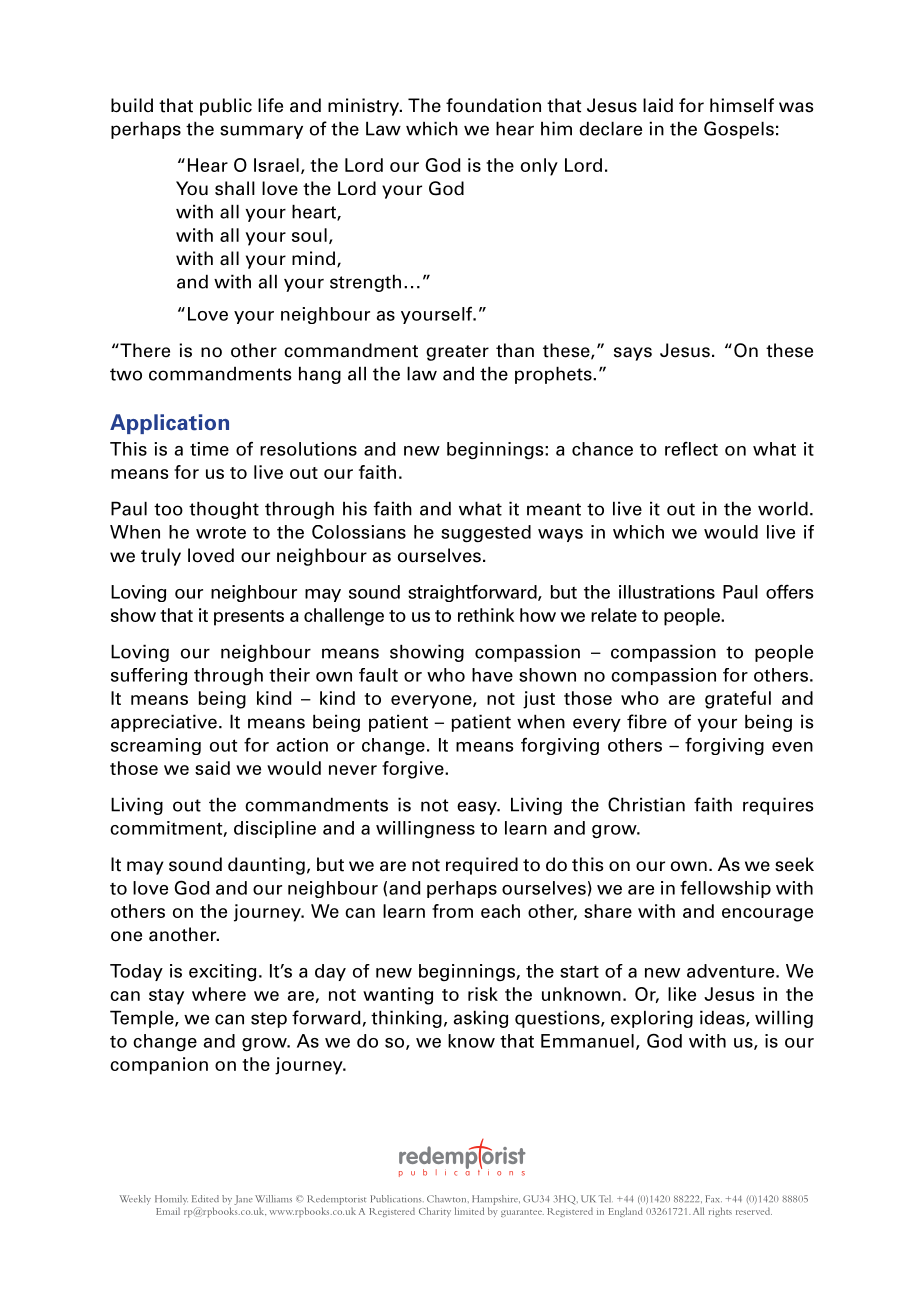 The width and height of the document is (924, 1308). Describe the element at coordinates (205, 1199) in the document. I see `Edited` at that location.
